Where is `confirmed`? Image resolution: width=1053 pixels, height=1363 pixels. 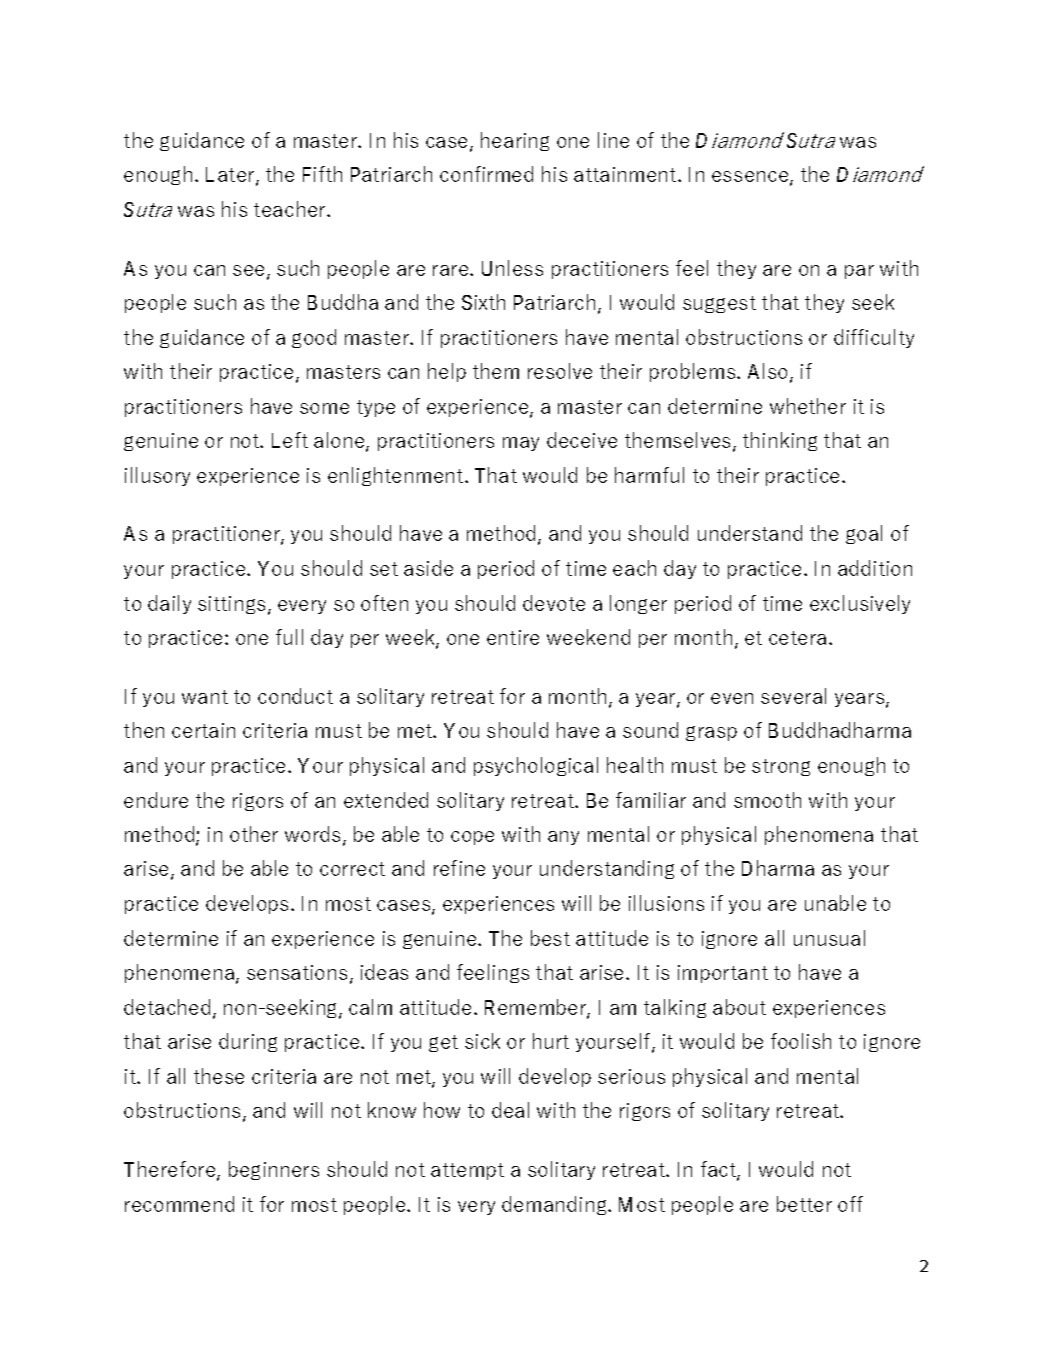 confirmed is located at coordinates (486, 174).
